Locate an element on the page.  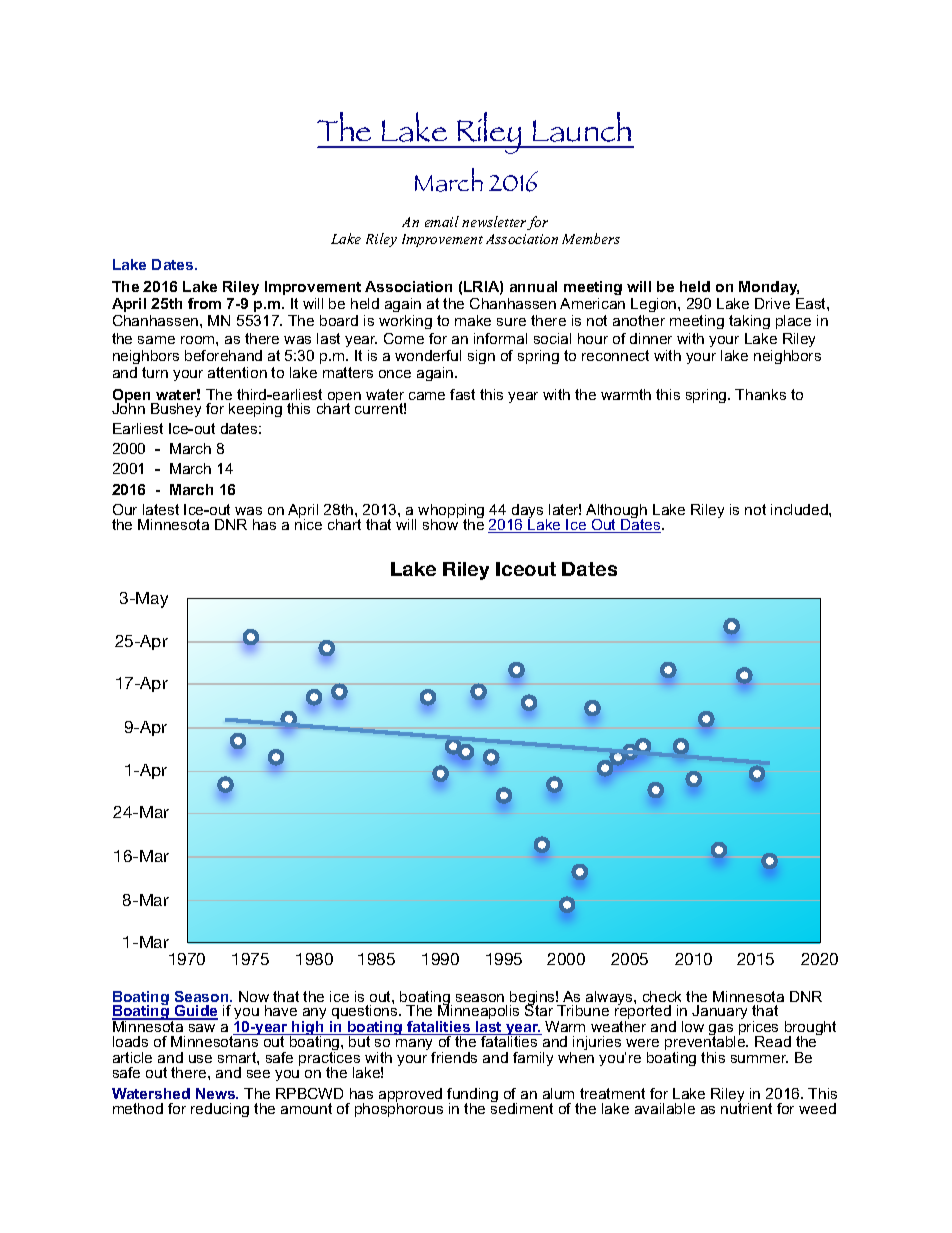
check is located at coordinates (662, 996).
